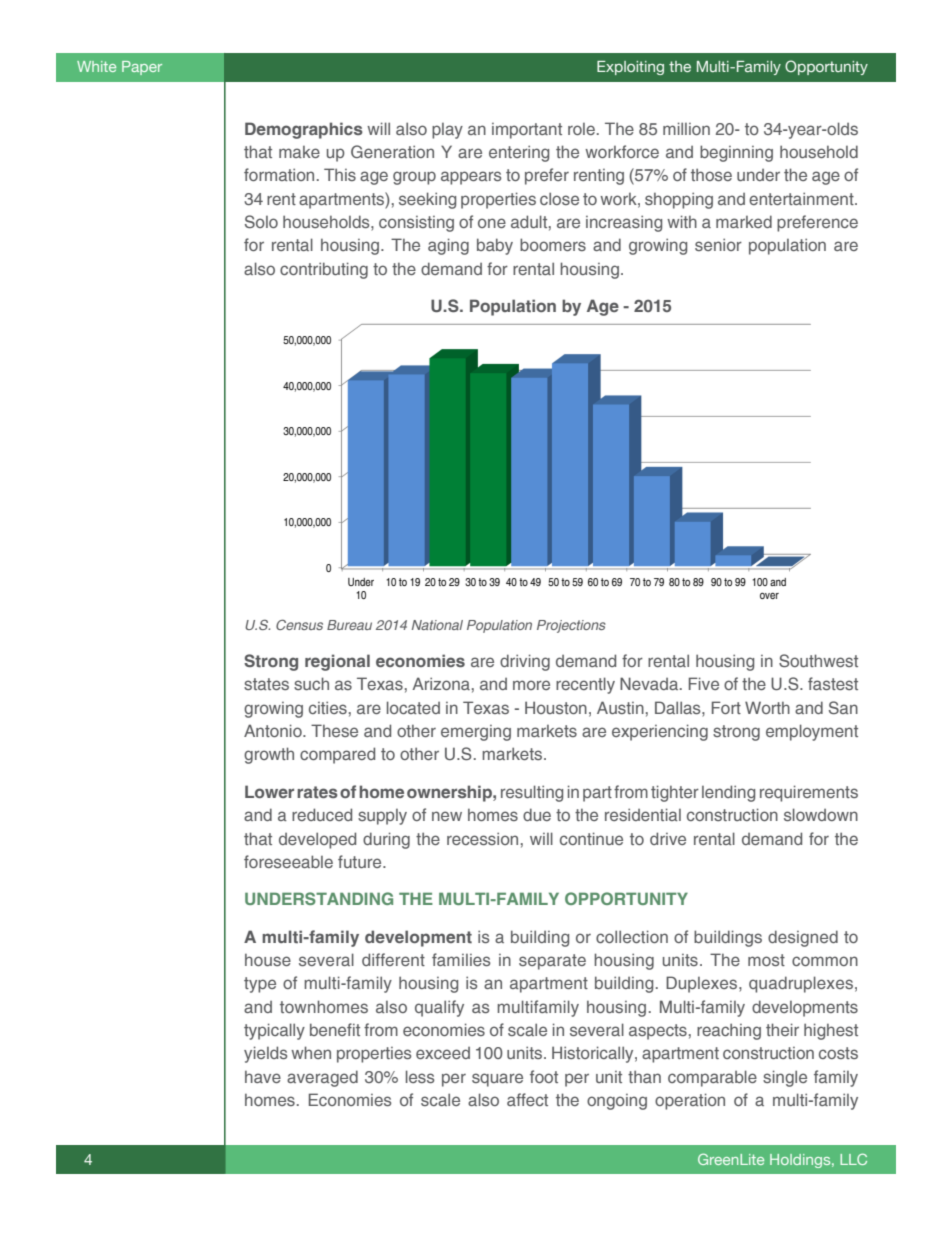  Describe the element at coordinates (447, 131) in the screenshot. I see `play` at that location.
